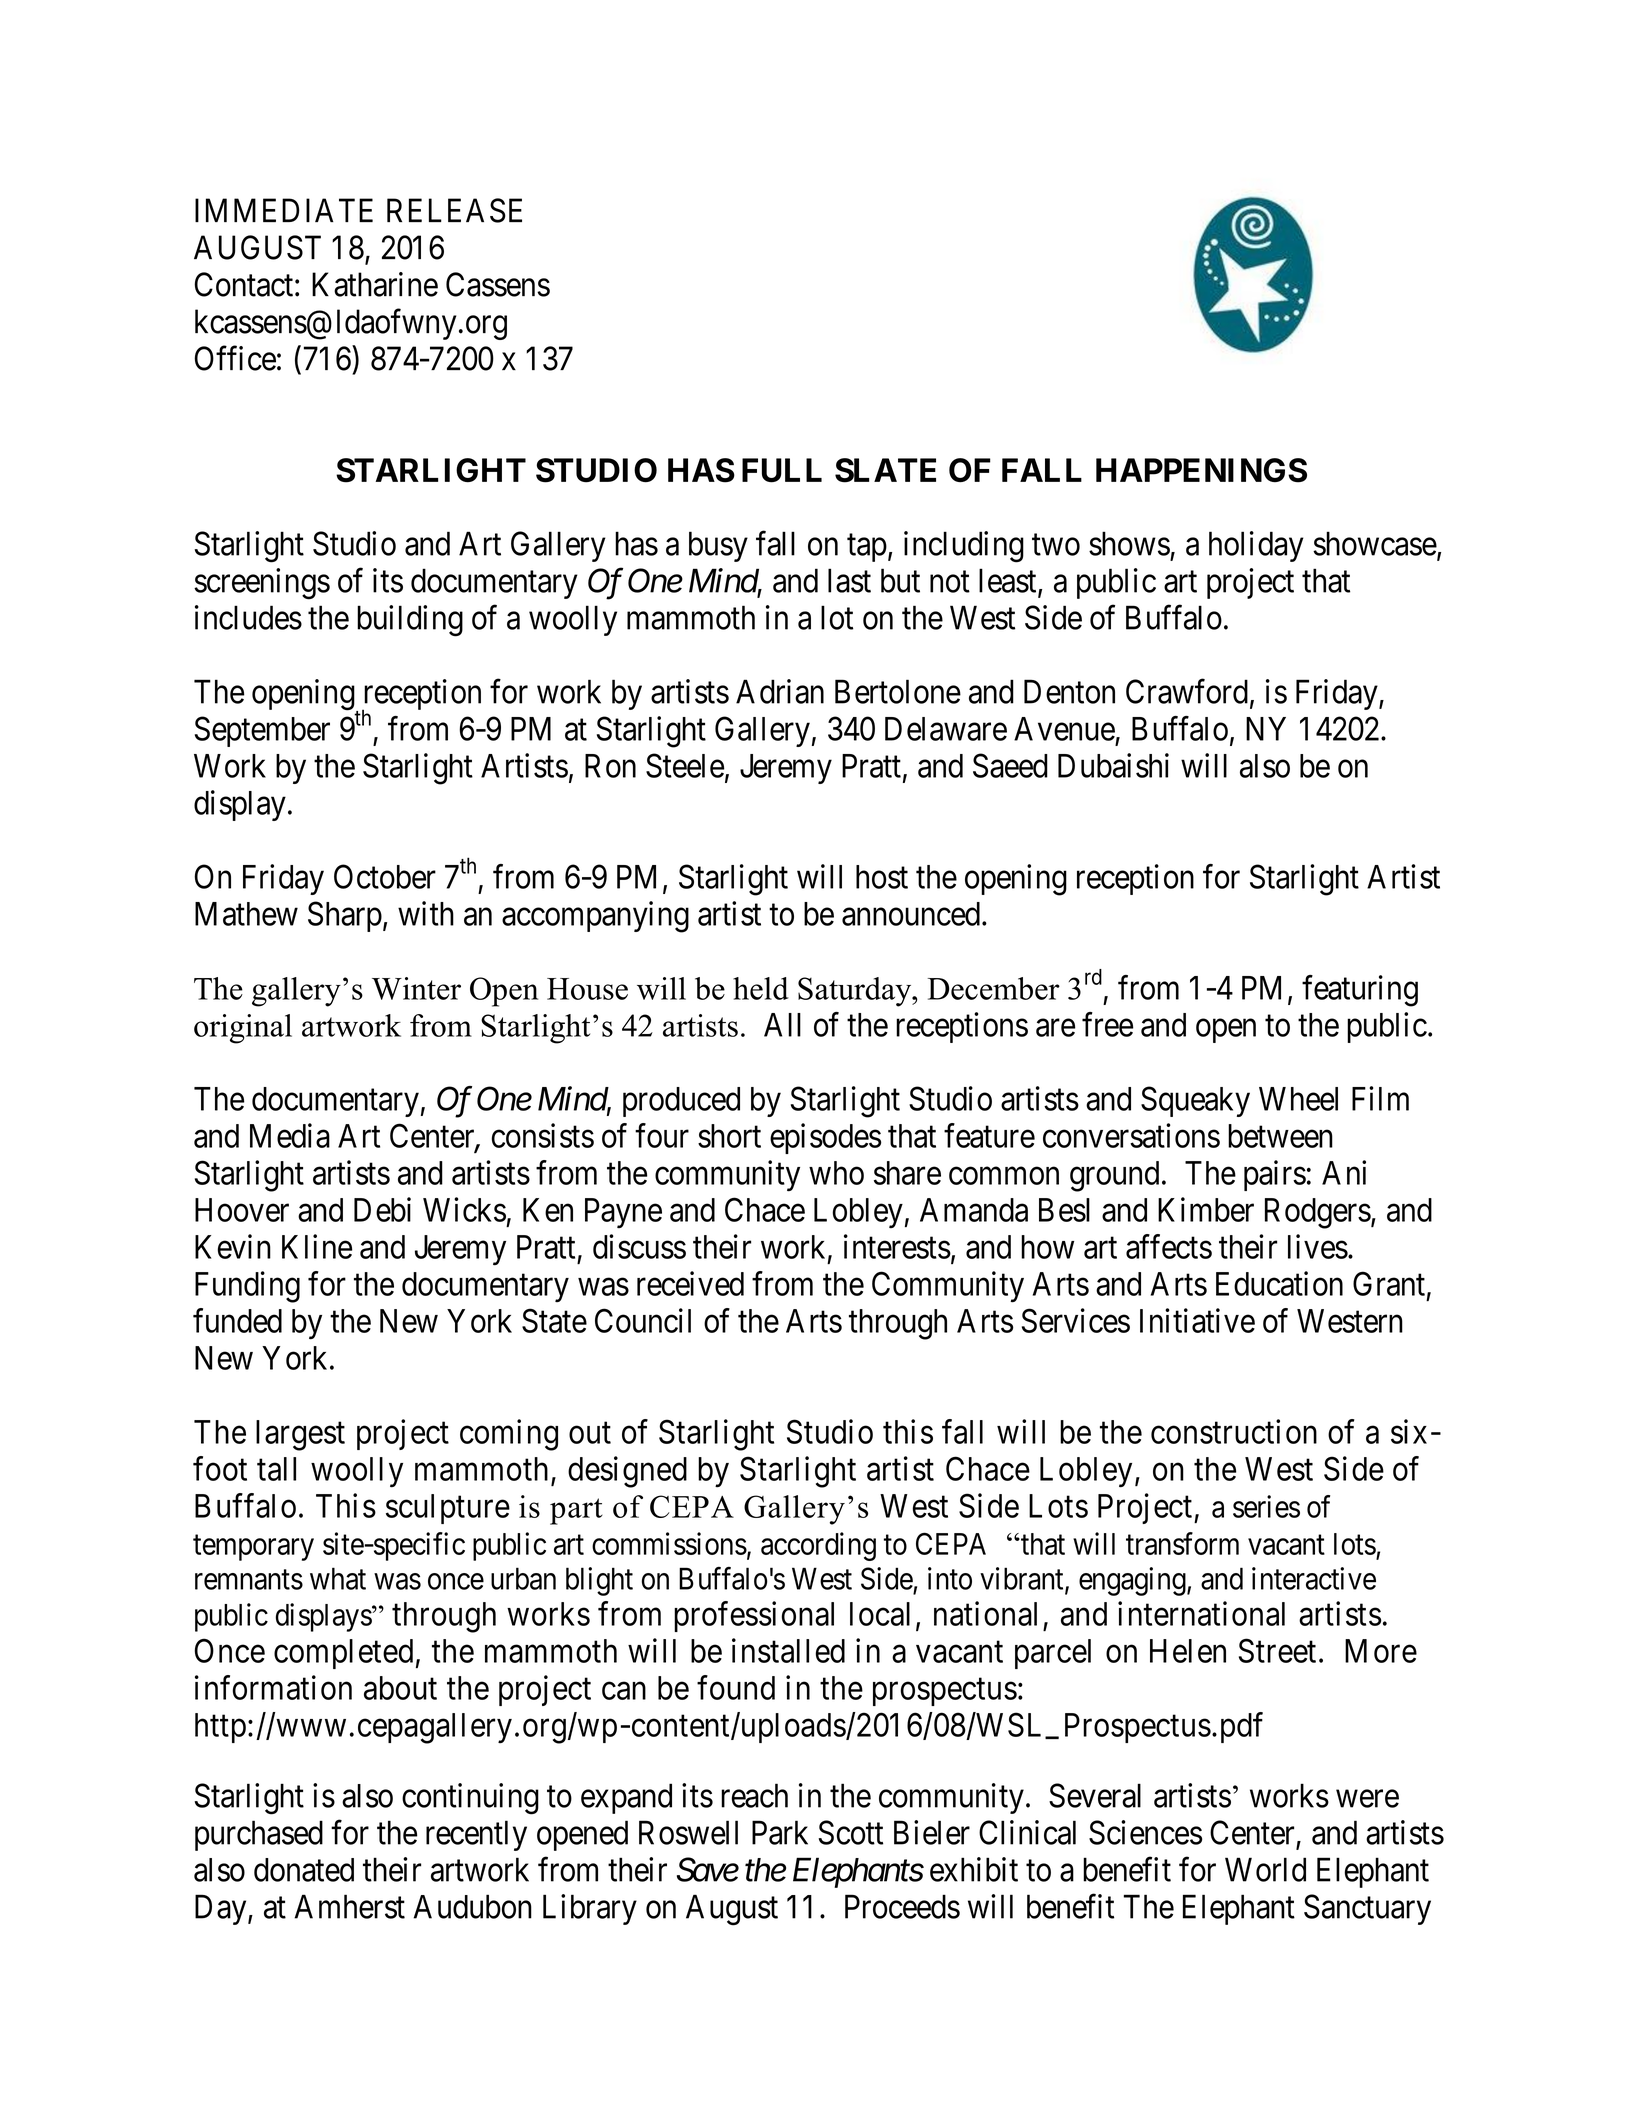  Describe the element at coordinates (1298, 1099) in the screenshot. I see `Wheel` at that location.
